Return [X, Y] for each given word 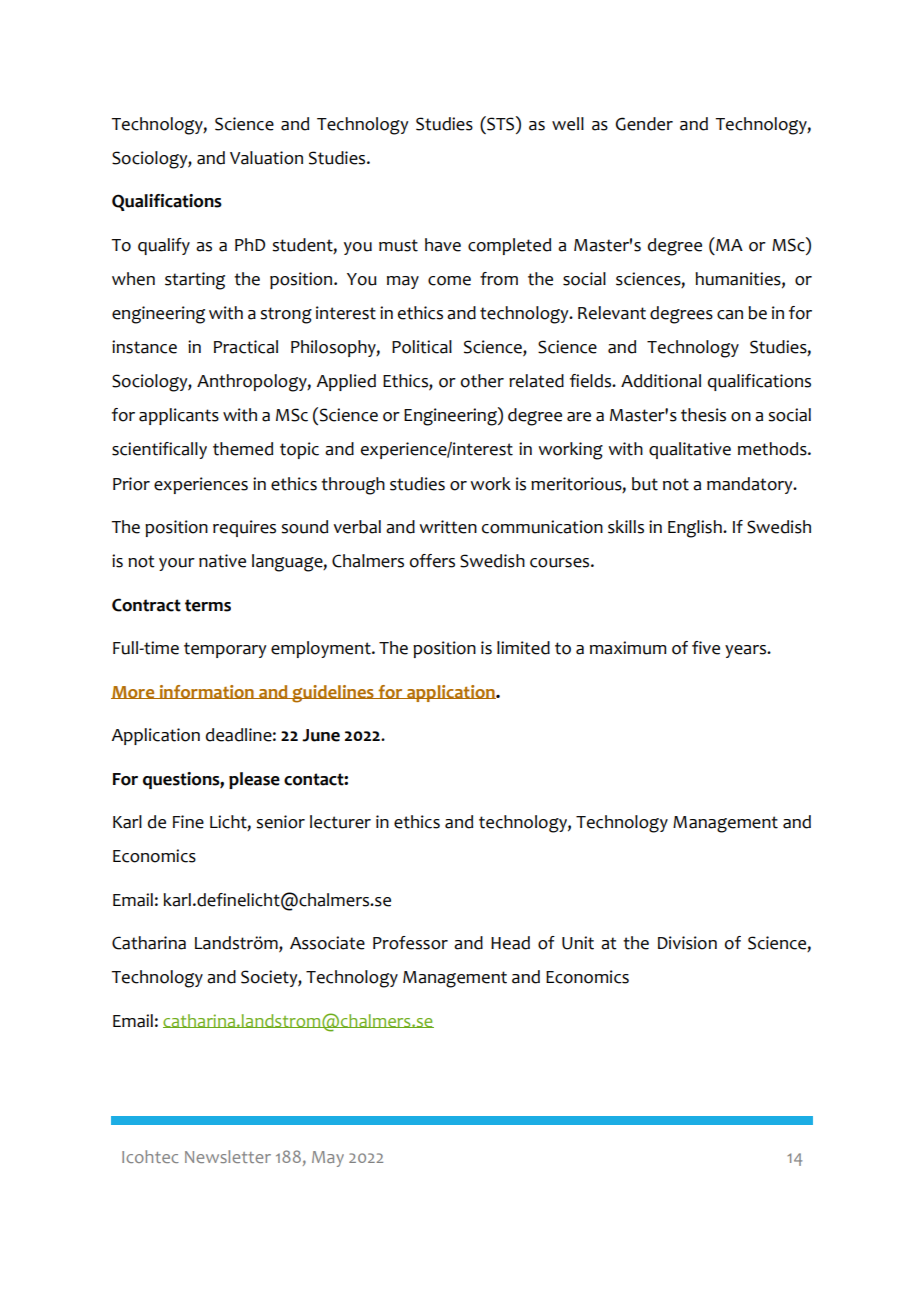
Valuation [266, 158]
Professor [410, 943]
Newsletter [228, 1156]
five [706, 648]
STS [501, 123]
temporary [225, 650]
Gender [644, 124]
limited [523, 648]
